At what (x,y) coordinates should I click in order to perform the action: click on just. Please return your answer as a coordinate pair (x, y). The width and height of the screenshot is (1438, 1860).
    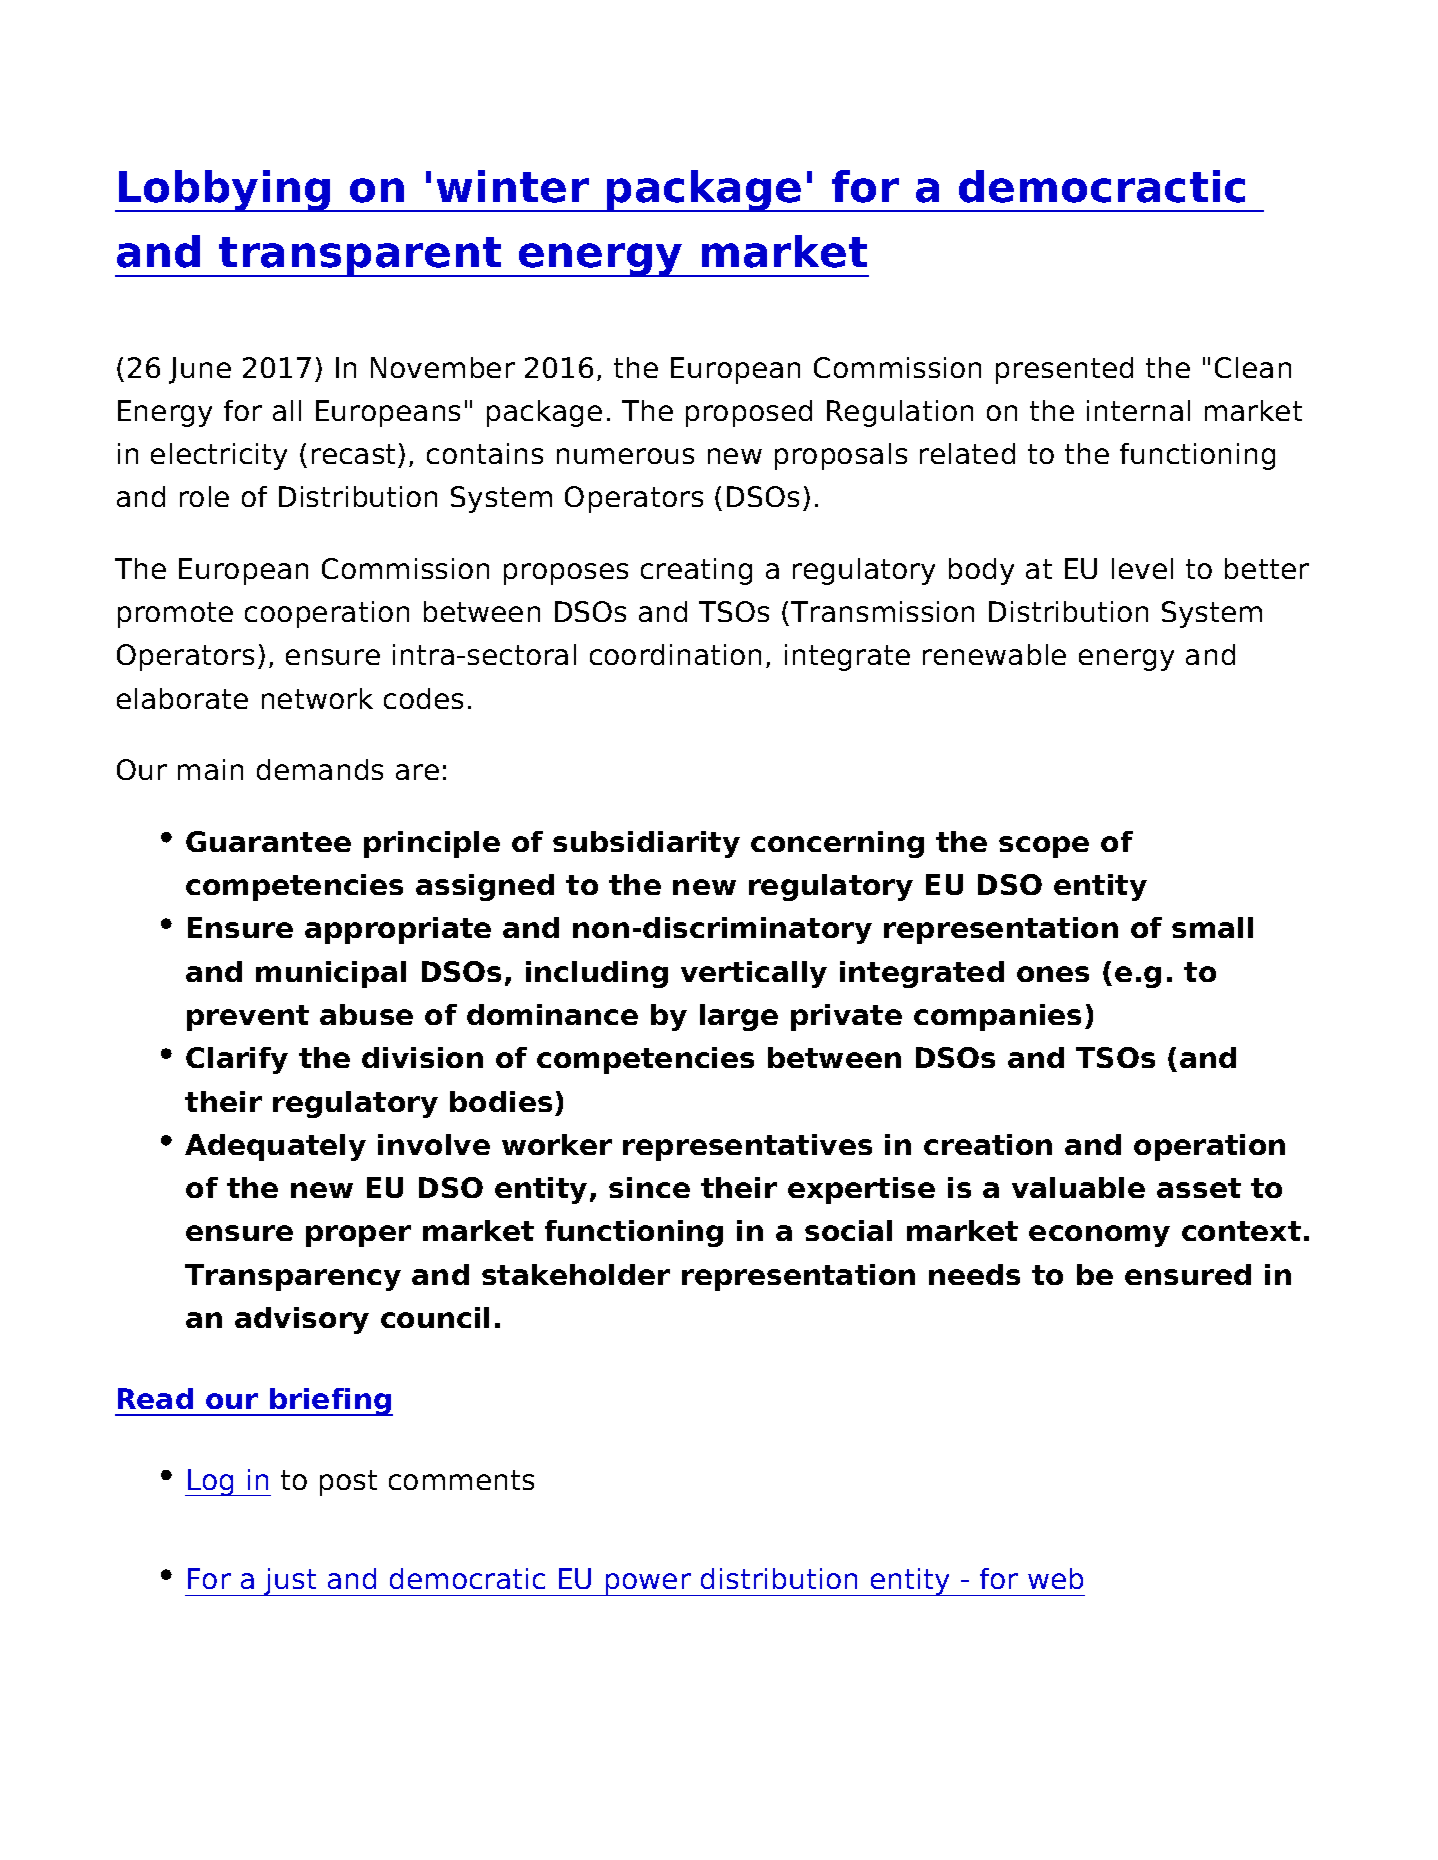
    Looking at the image, I should click on (291, 1582).
